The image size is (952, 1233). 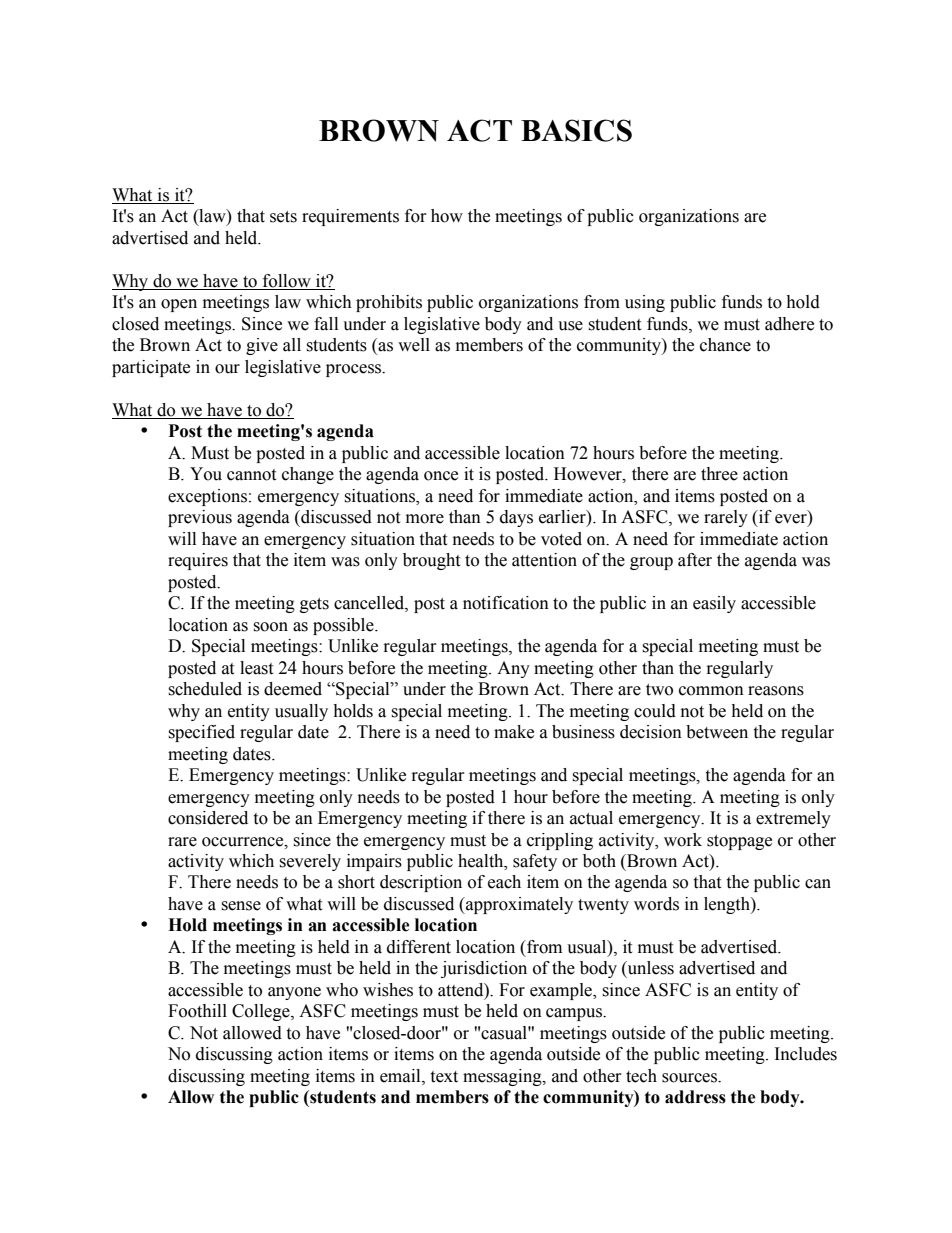 What do you see at coordinates (645, 303) in the screenshot?
I see `using` at bounding box center [645, 303].
